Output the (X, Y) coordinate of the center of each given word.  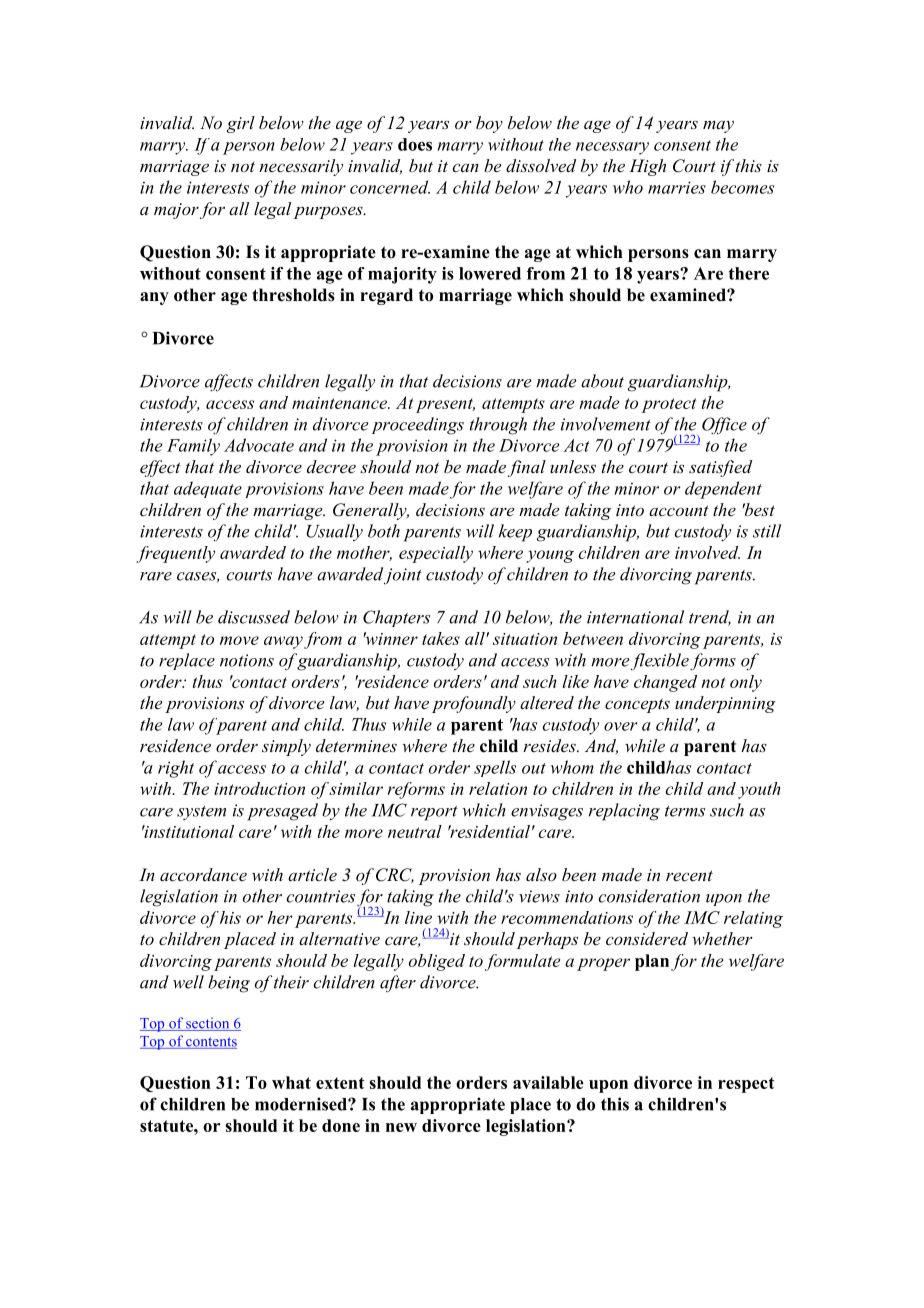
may (718, 127)
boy (489, 124)
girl (241, 124)
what (291, 1082)
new (401, 1127)
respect (746, 1085)
